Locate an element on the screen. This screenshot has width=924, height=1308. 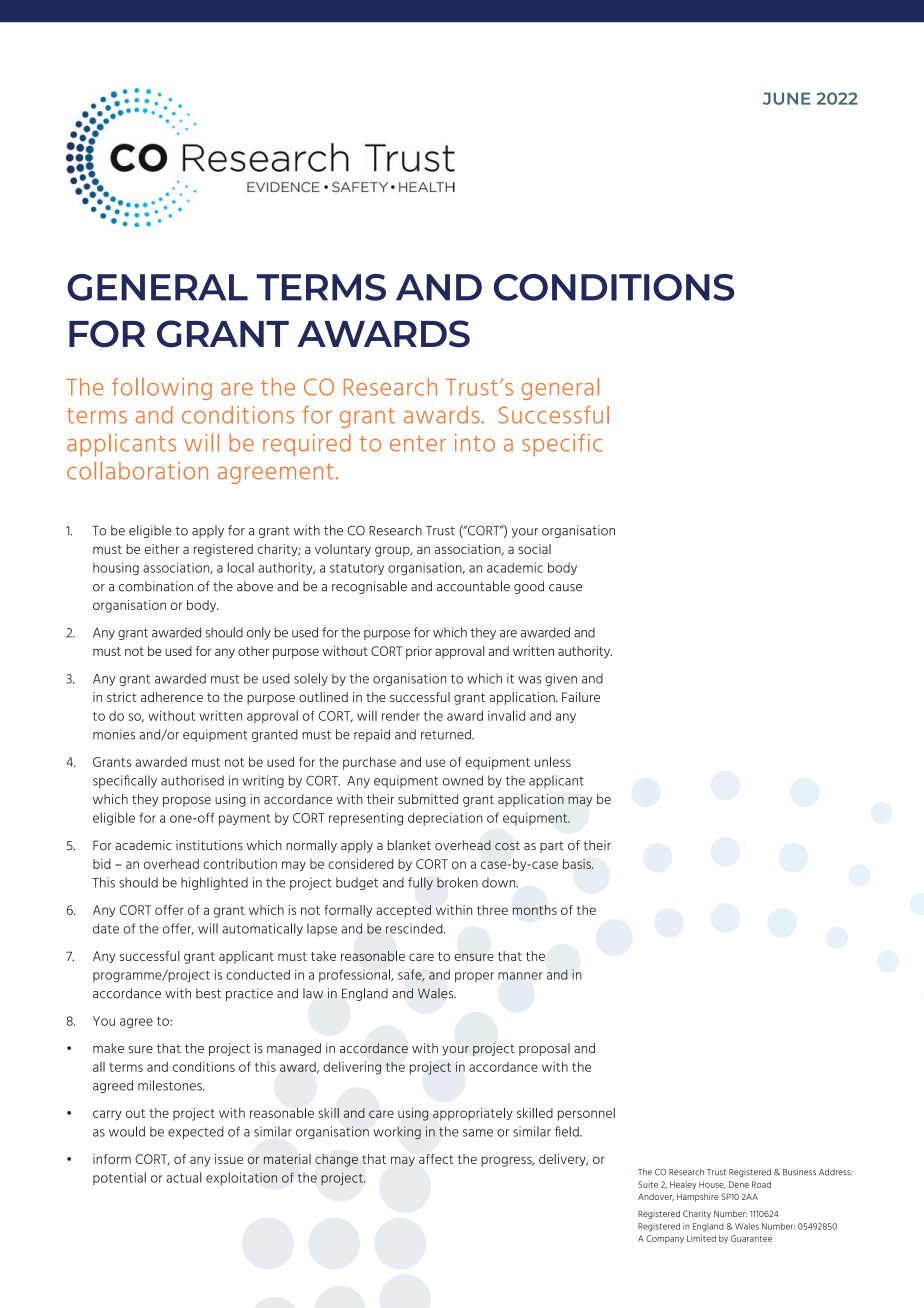
affect is located at coordinates (436, 1159).
